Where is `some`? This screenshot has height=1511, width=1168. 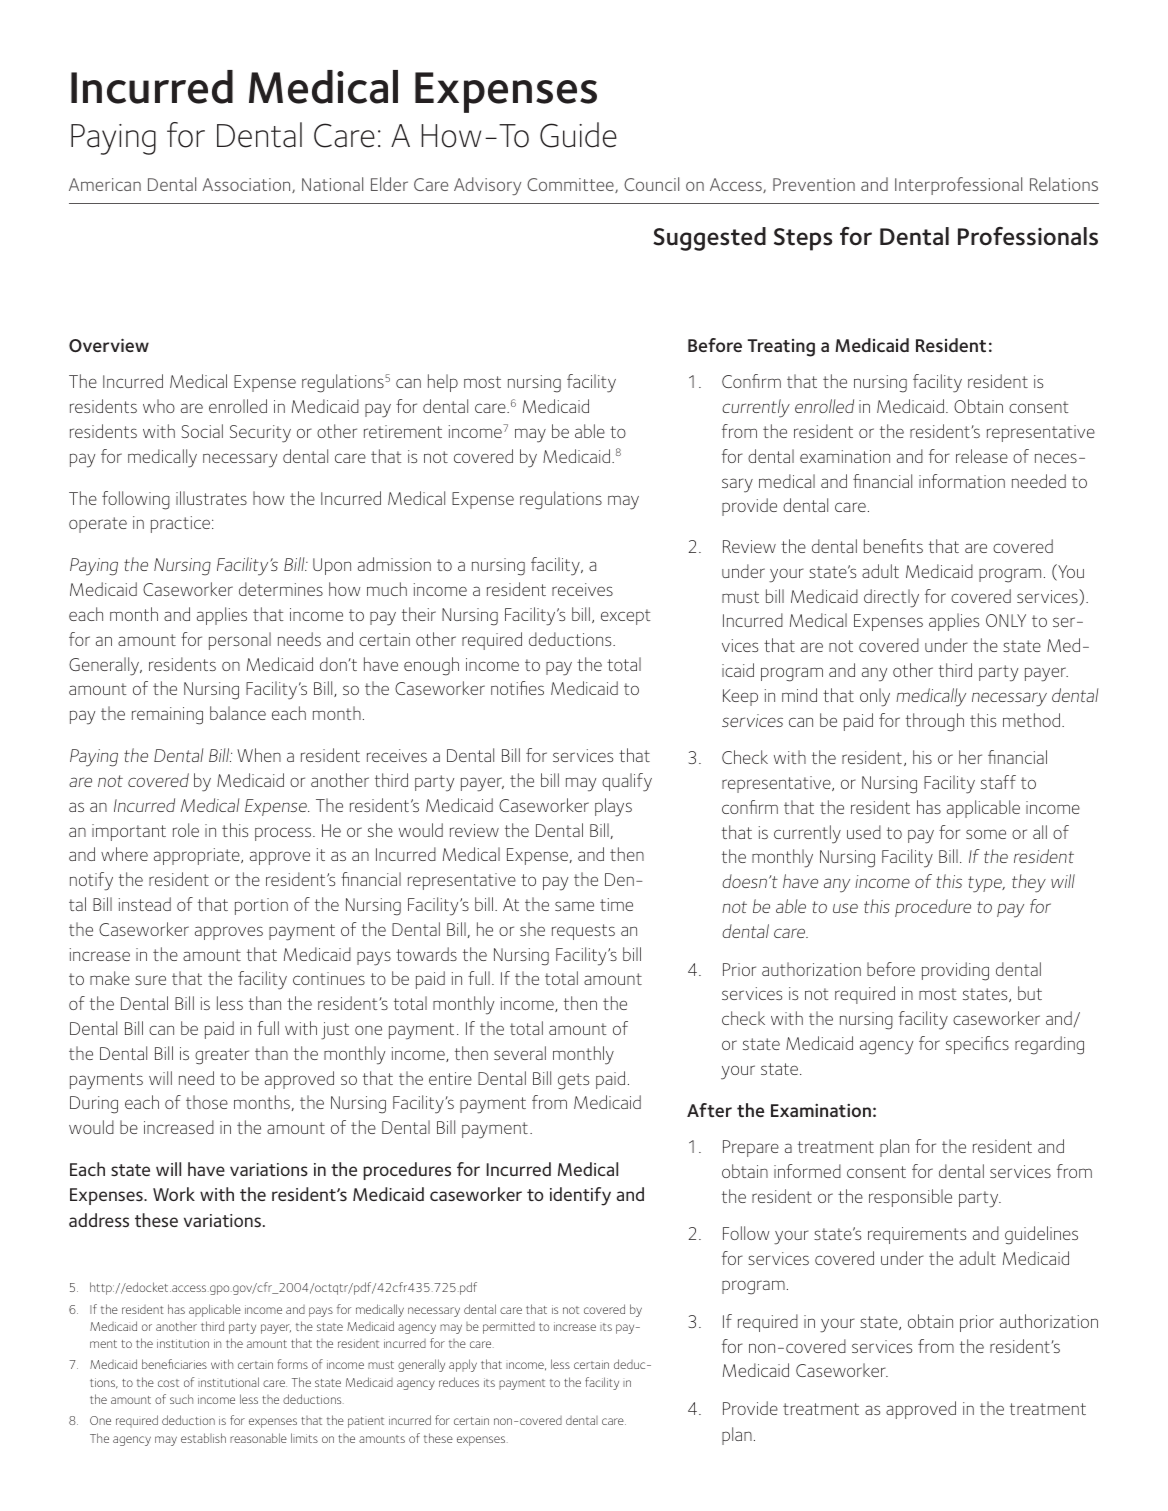
some is located at coordinates (986, 834).
